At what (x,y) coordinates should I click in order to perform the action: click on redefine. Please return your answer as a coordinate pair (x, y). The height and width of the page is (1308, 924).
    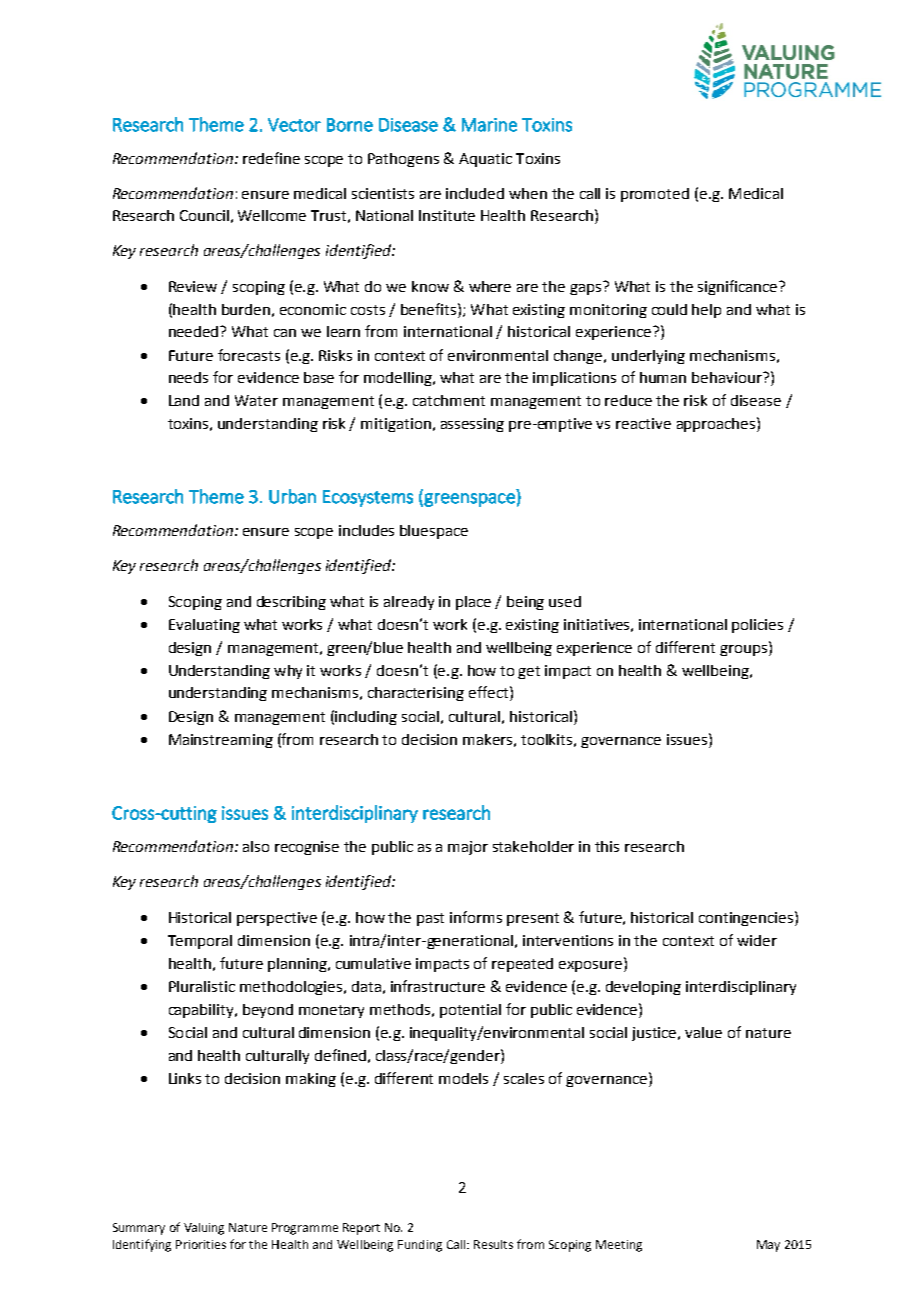
    Looking at the image, I should click on (271, 158).
